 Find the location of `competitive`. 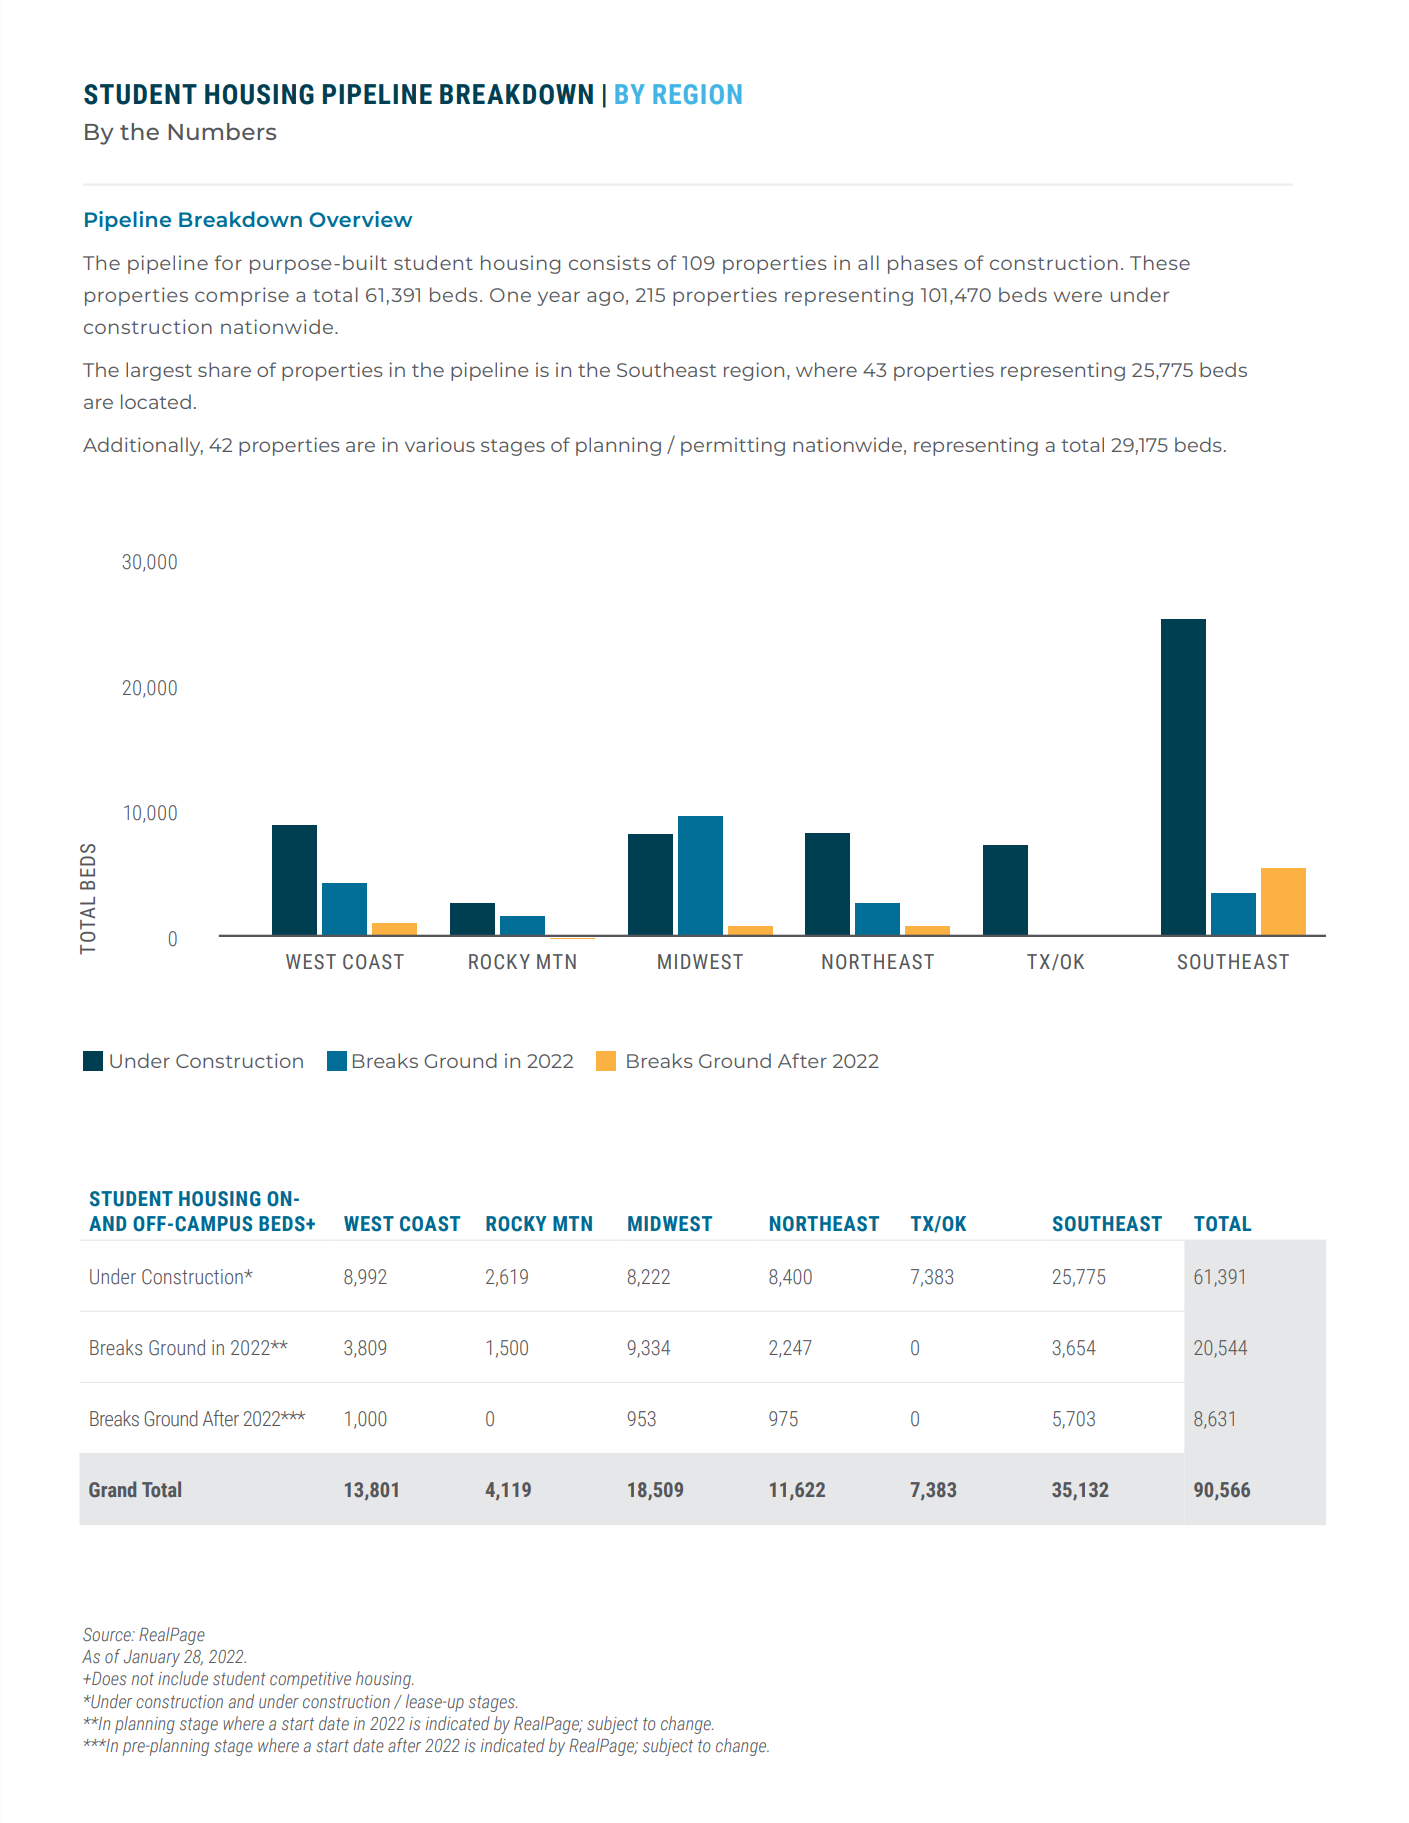

competitive is located at coordinates (310, 1680).
